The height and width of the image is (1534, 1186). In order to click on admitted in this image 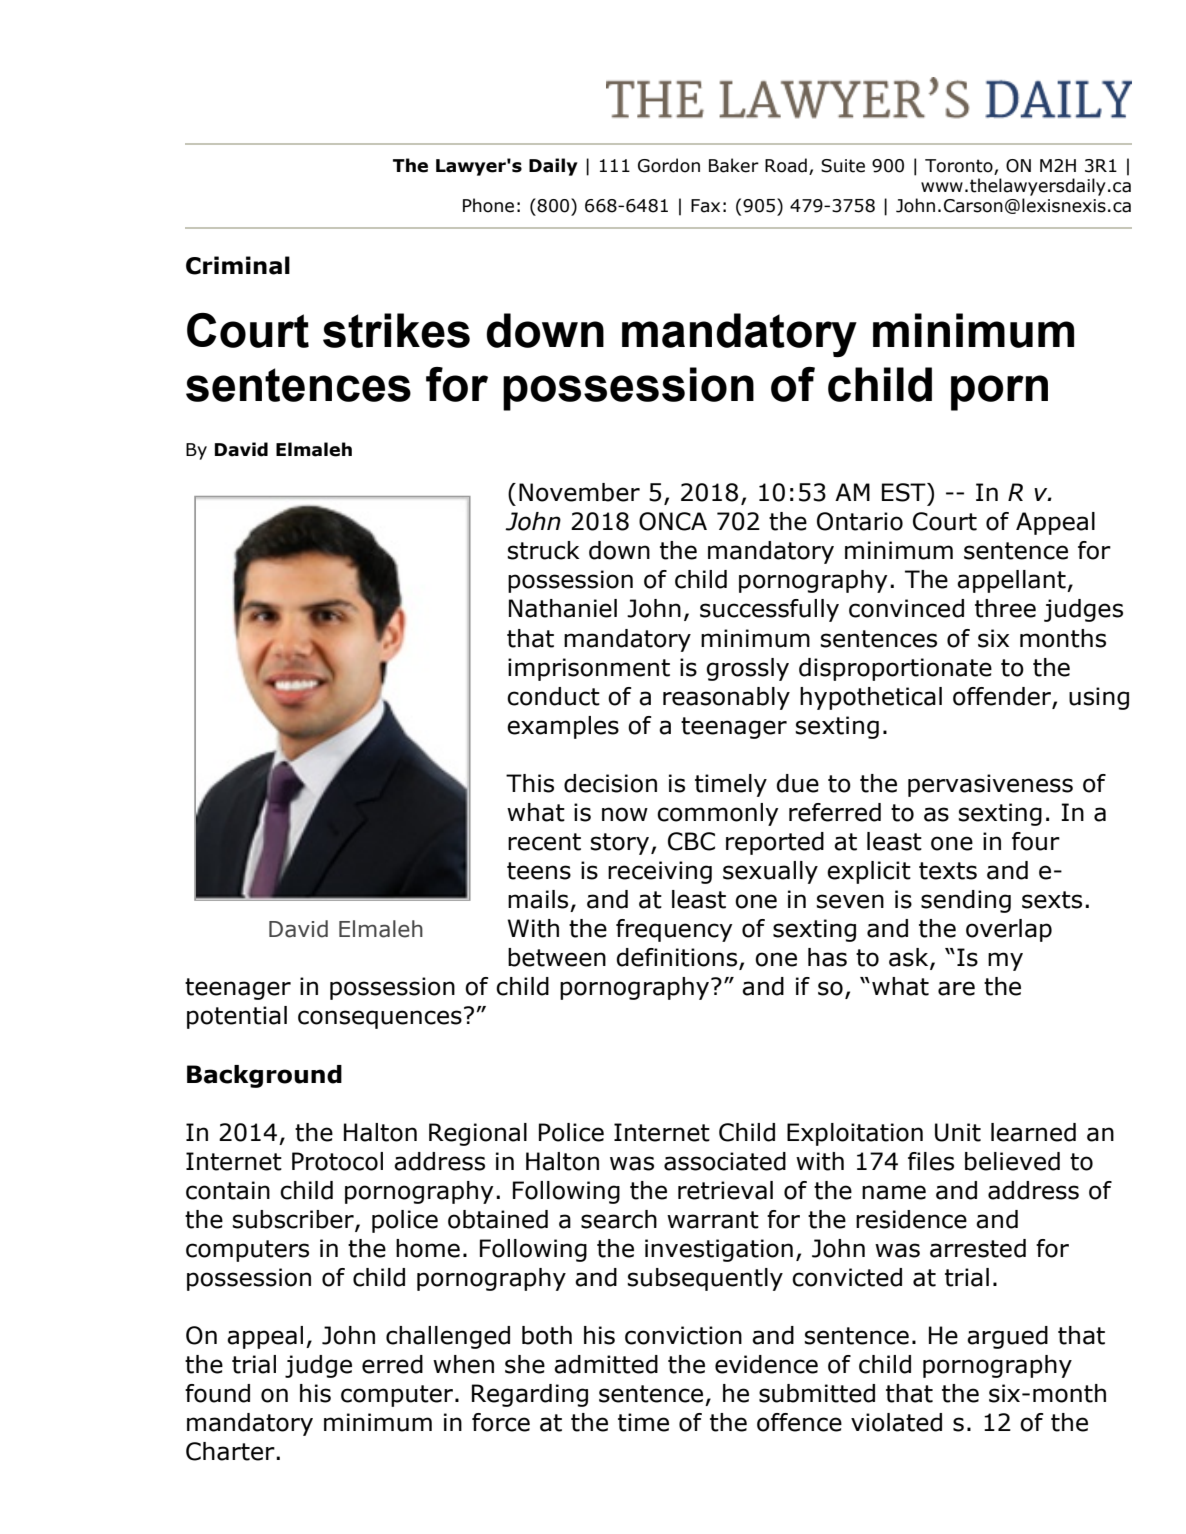, I will do `click(606, 1364)`.
